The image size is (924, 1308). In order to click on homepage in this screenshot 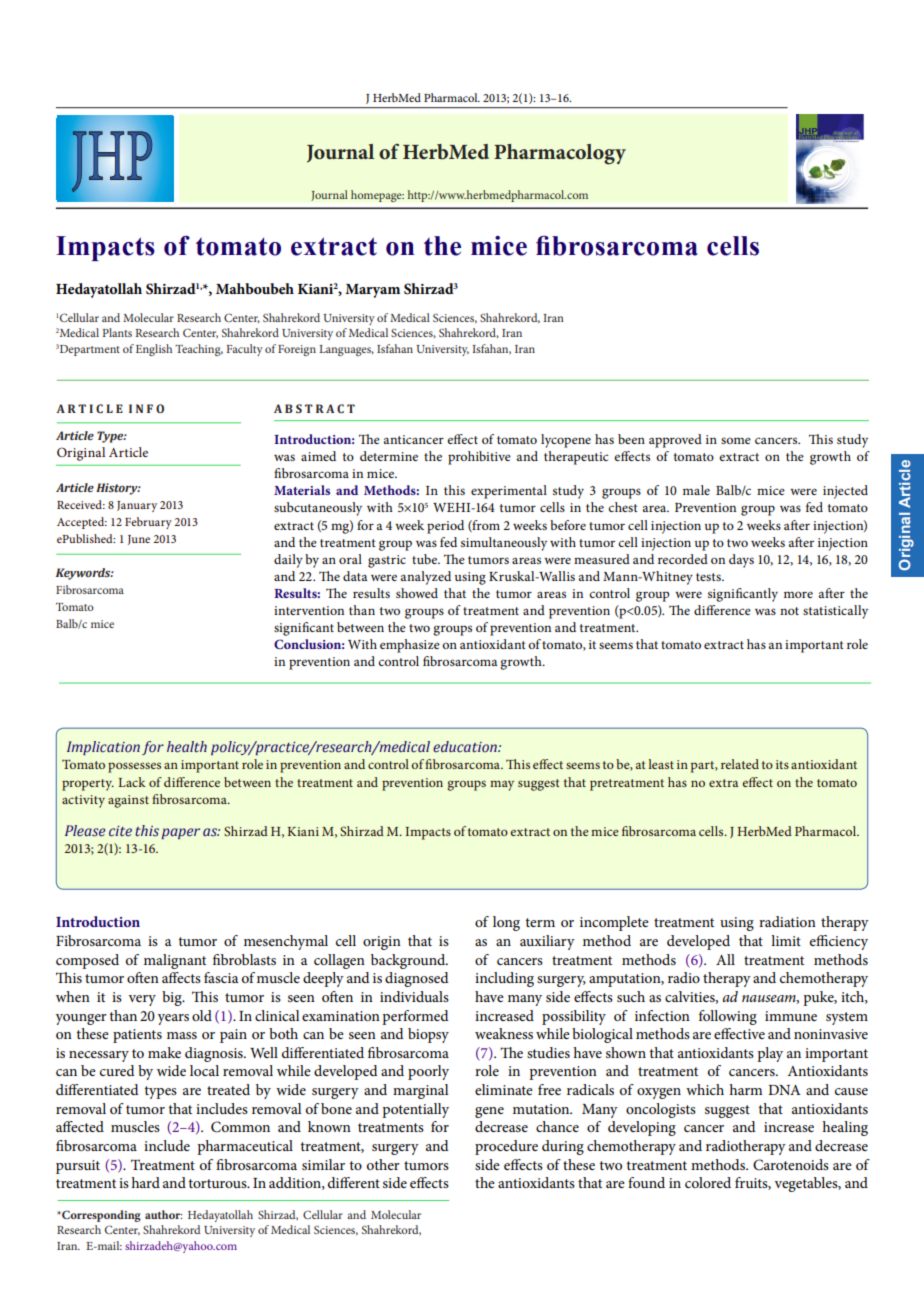, I will do `click(377, 196)`.
